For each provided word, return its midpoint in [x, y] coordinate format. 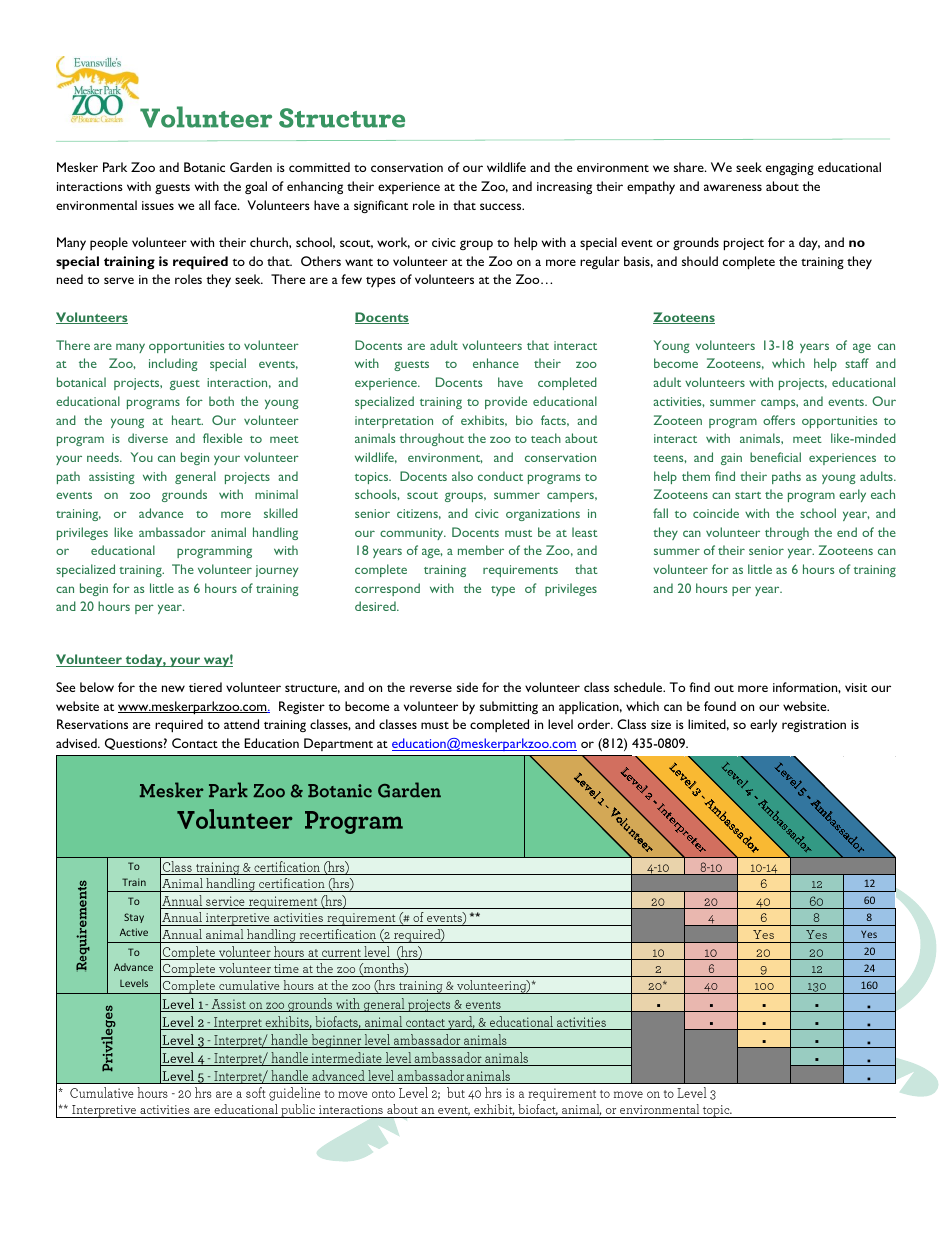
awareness [733, 187]
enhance [496, 363]
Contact [195, 743]
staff [857, 363]
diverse [148, 438]
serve [119, 280]
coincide [716, 513]
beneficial [775, 457]
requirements [520, 571]
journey [277, 571]
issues [158, 205]
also [462, 476]
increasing [564, 188]
